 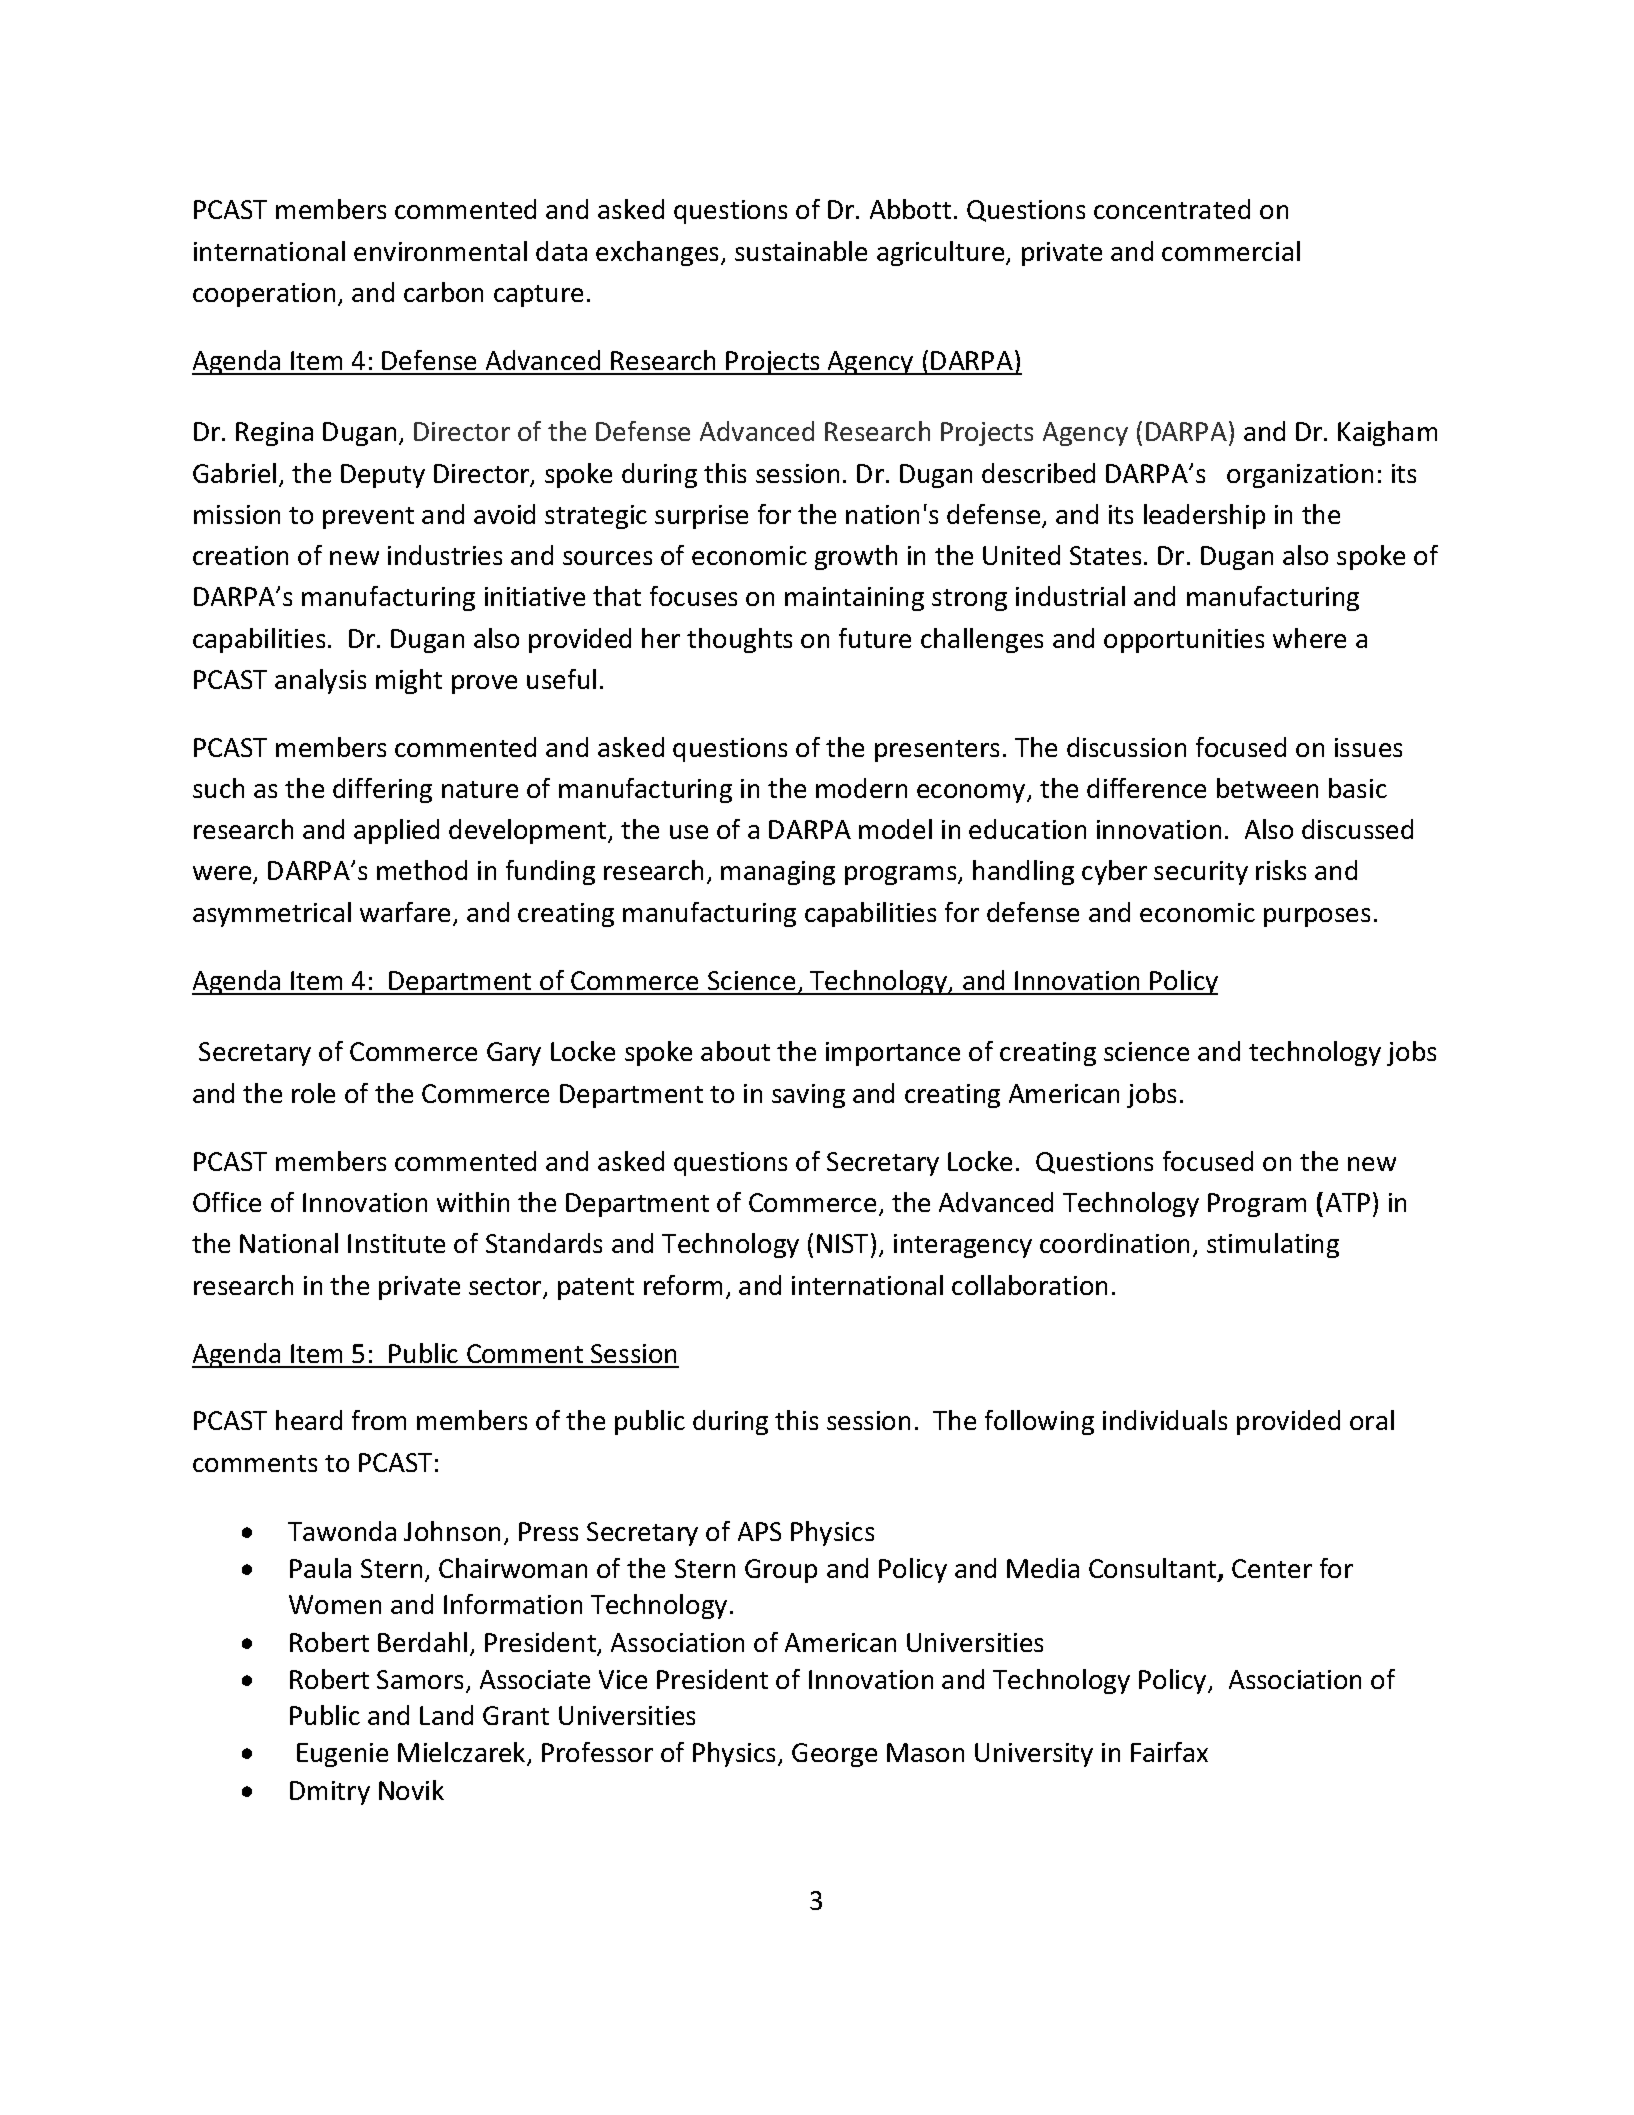 What do you see at coordinates (440, 251) in the document?
I see `environmental` at bounding box center [440, 251].
